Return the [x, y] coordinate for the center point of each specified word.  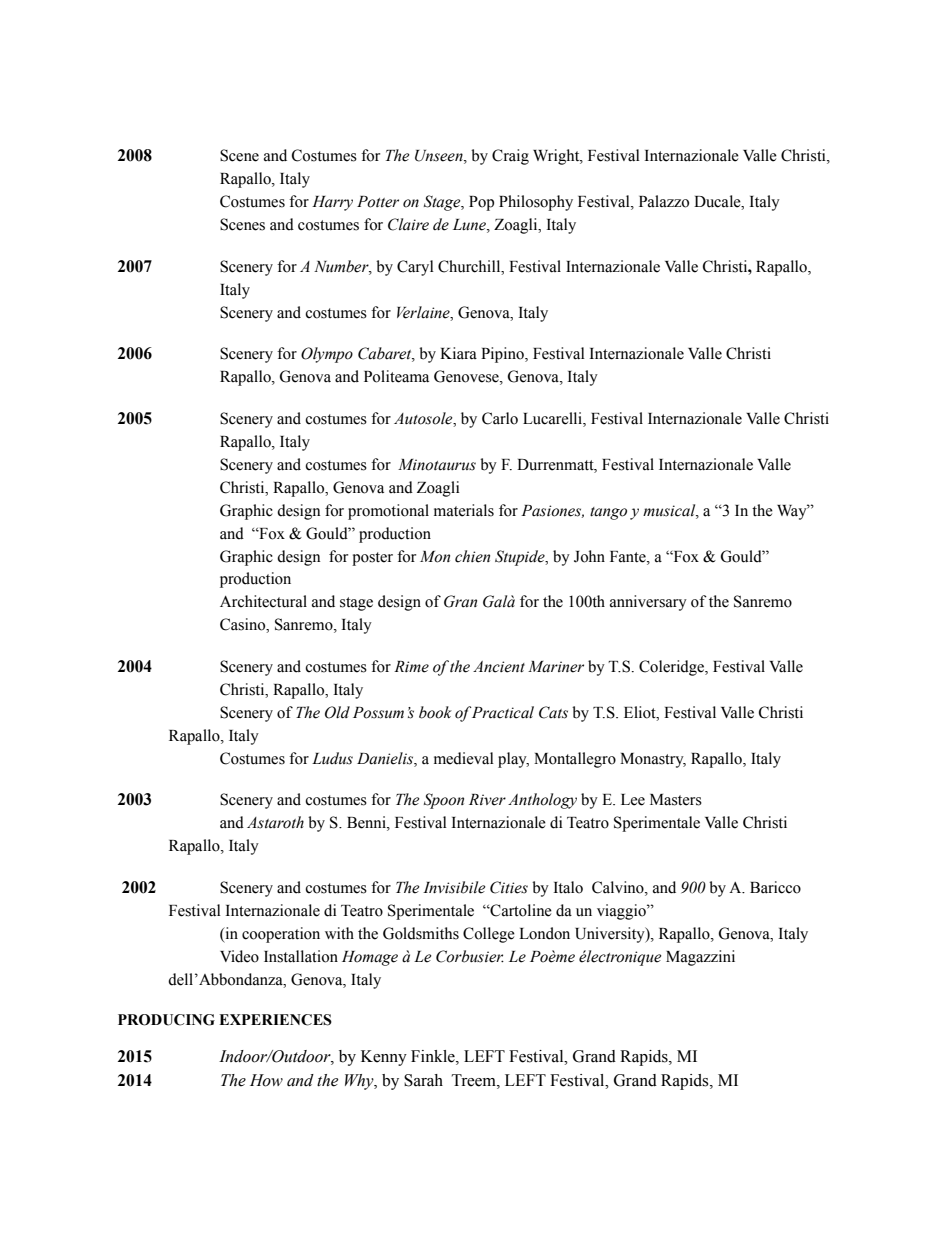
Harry [332, 203]
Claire [408, 224]
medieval [464, 758]
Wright [557, 157]
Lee [633, 800]
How [266, 1080]
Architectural [263, 601]
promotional [388, 512]
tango [608, 513]
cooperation [281, 935]
